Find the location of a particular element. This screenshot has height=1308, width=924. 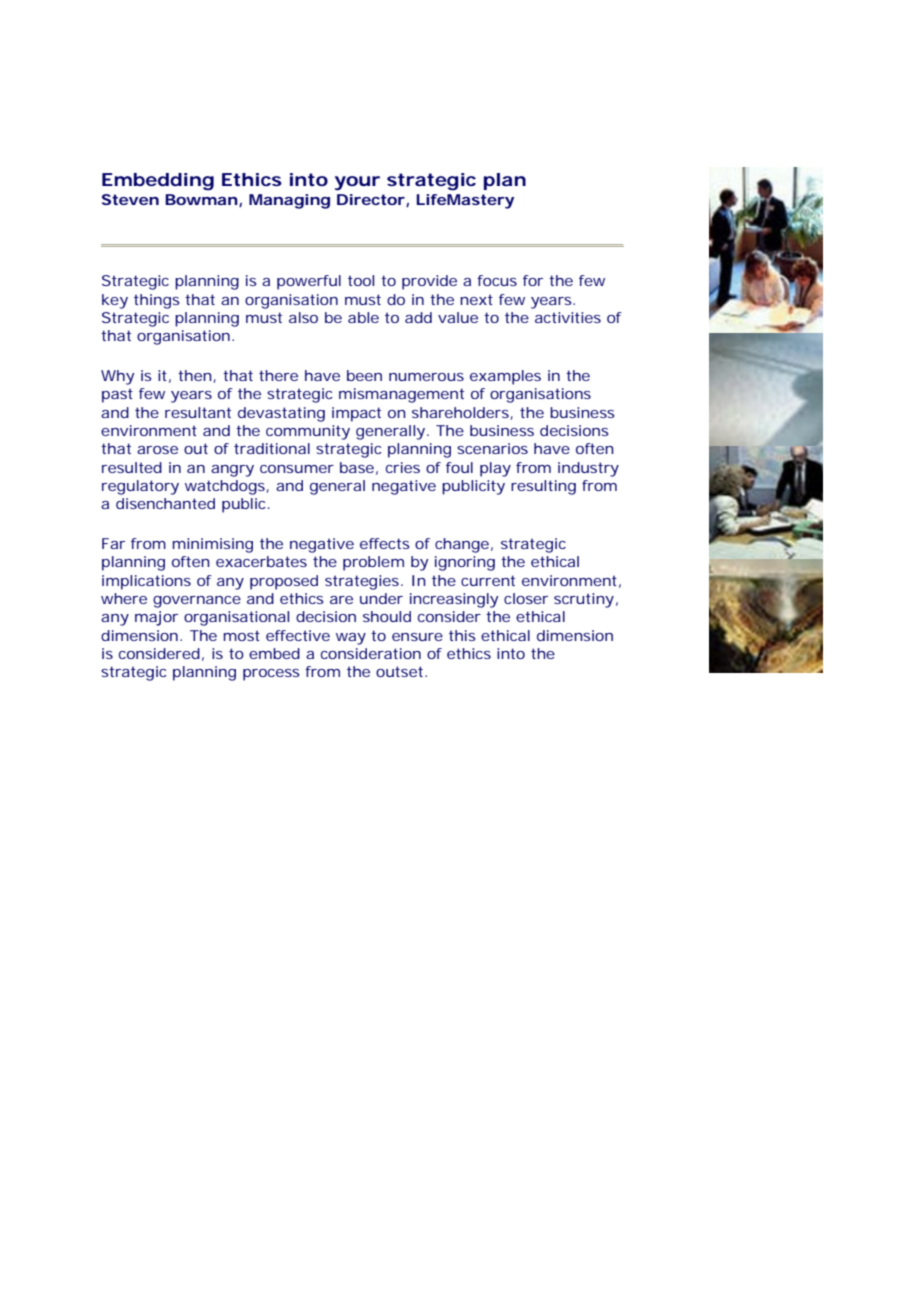

examples is located at coordinates (505, 377).
